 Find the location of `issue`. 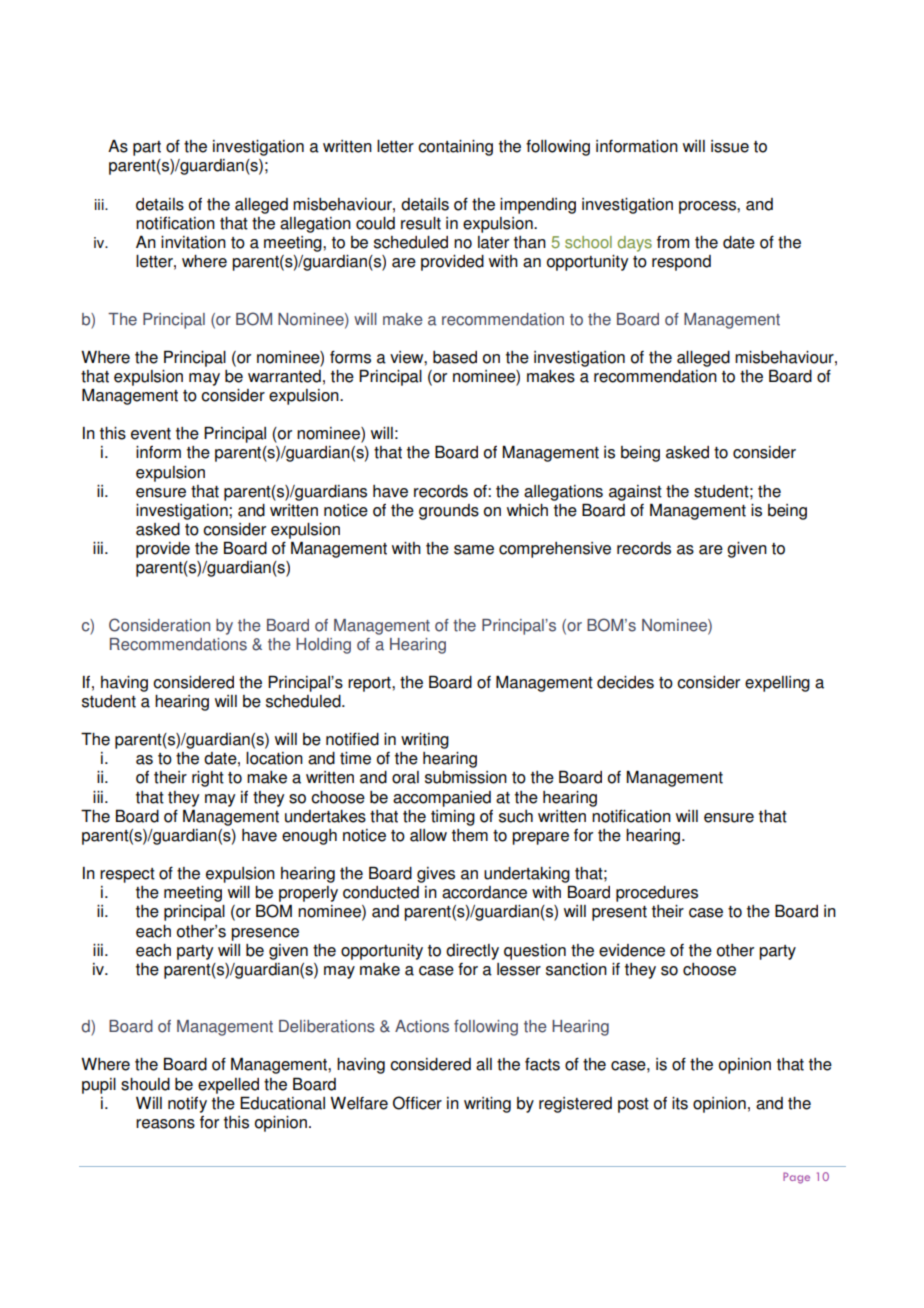

issue is located at coordinates (730, 146).
